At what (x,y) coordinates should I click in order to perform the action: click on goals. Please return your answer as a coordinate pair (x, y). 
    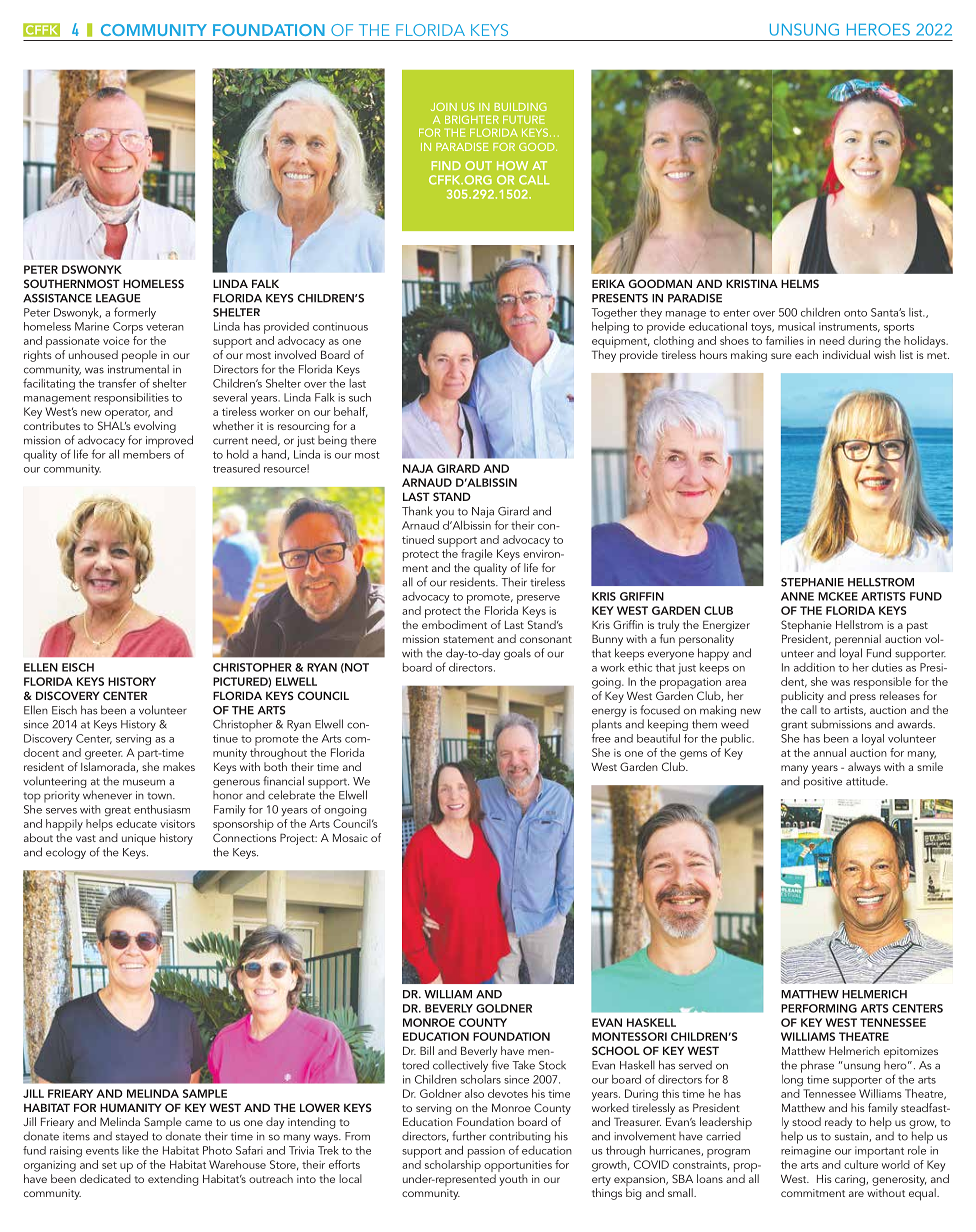
    Looking at the image, I should click on (517, 654).
